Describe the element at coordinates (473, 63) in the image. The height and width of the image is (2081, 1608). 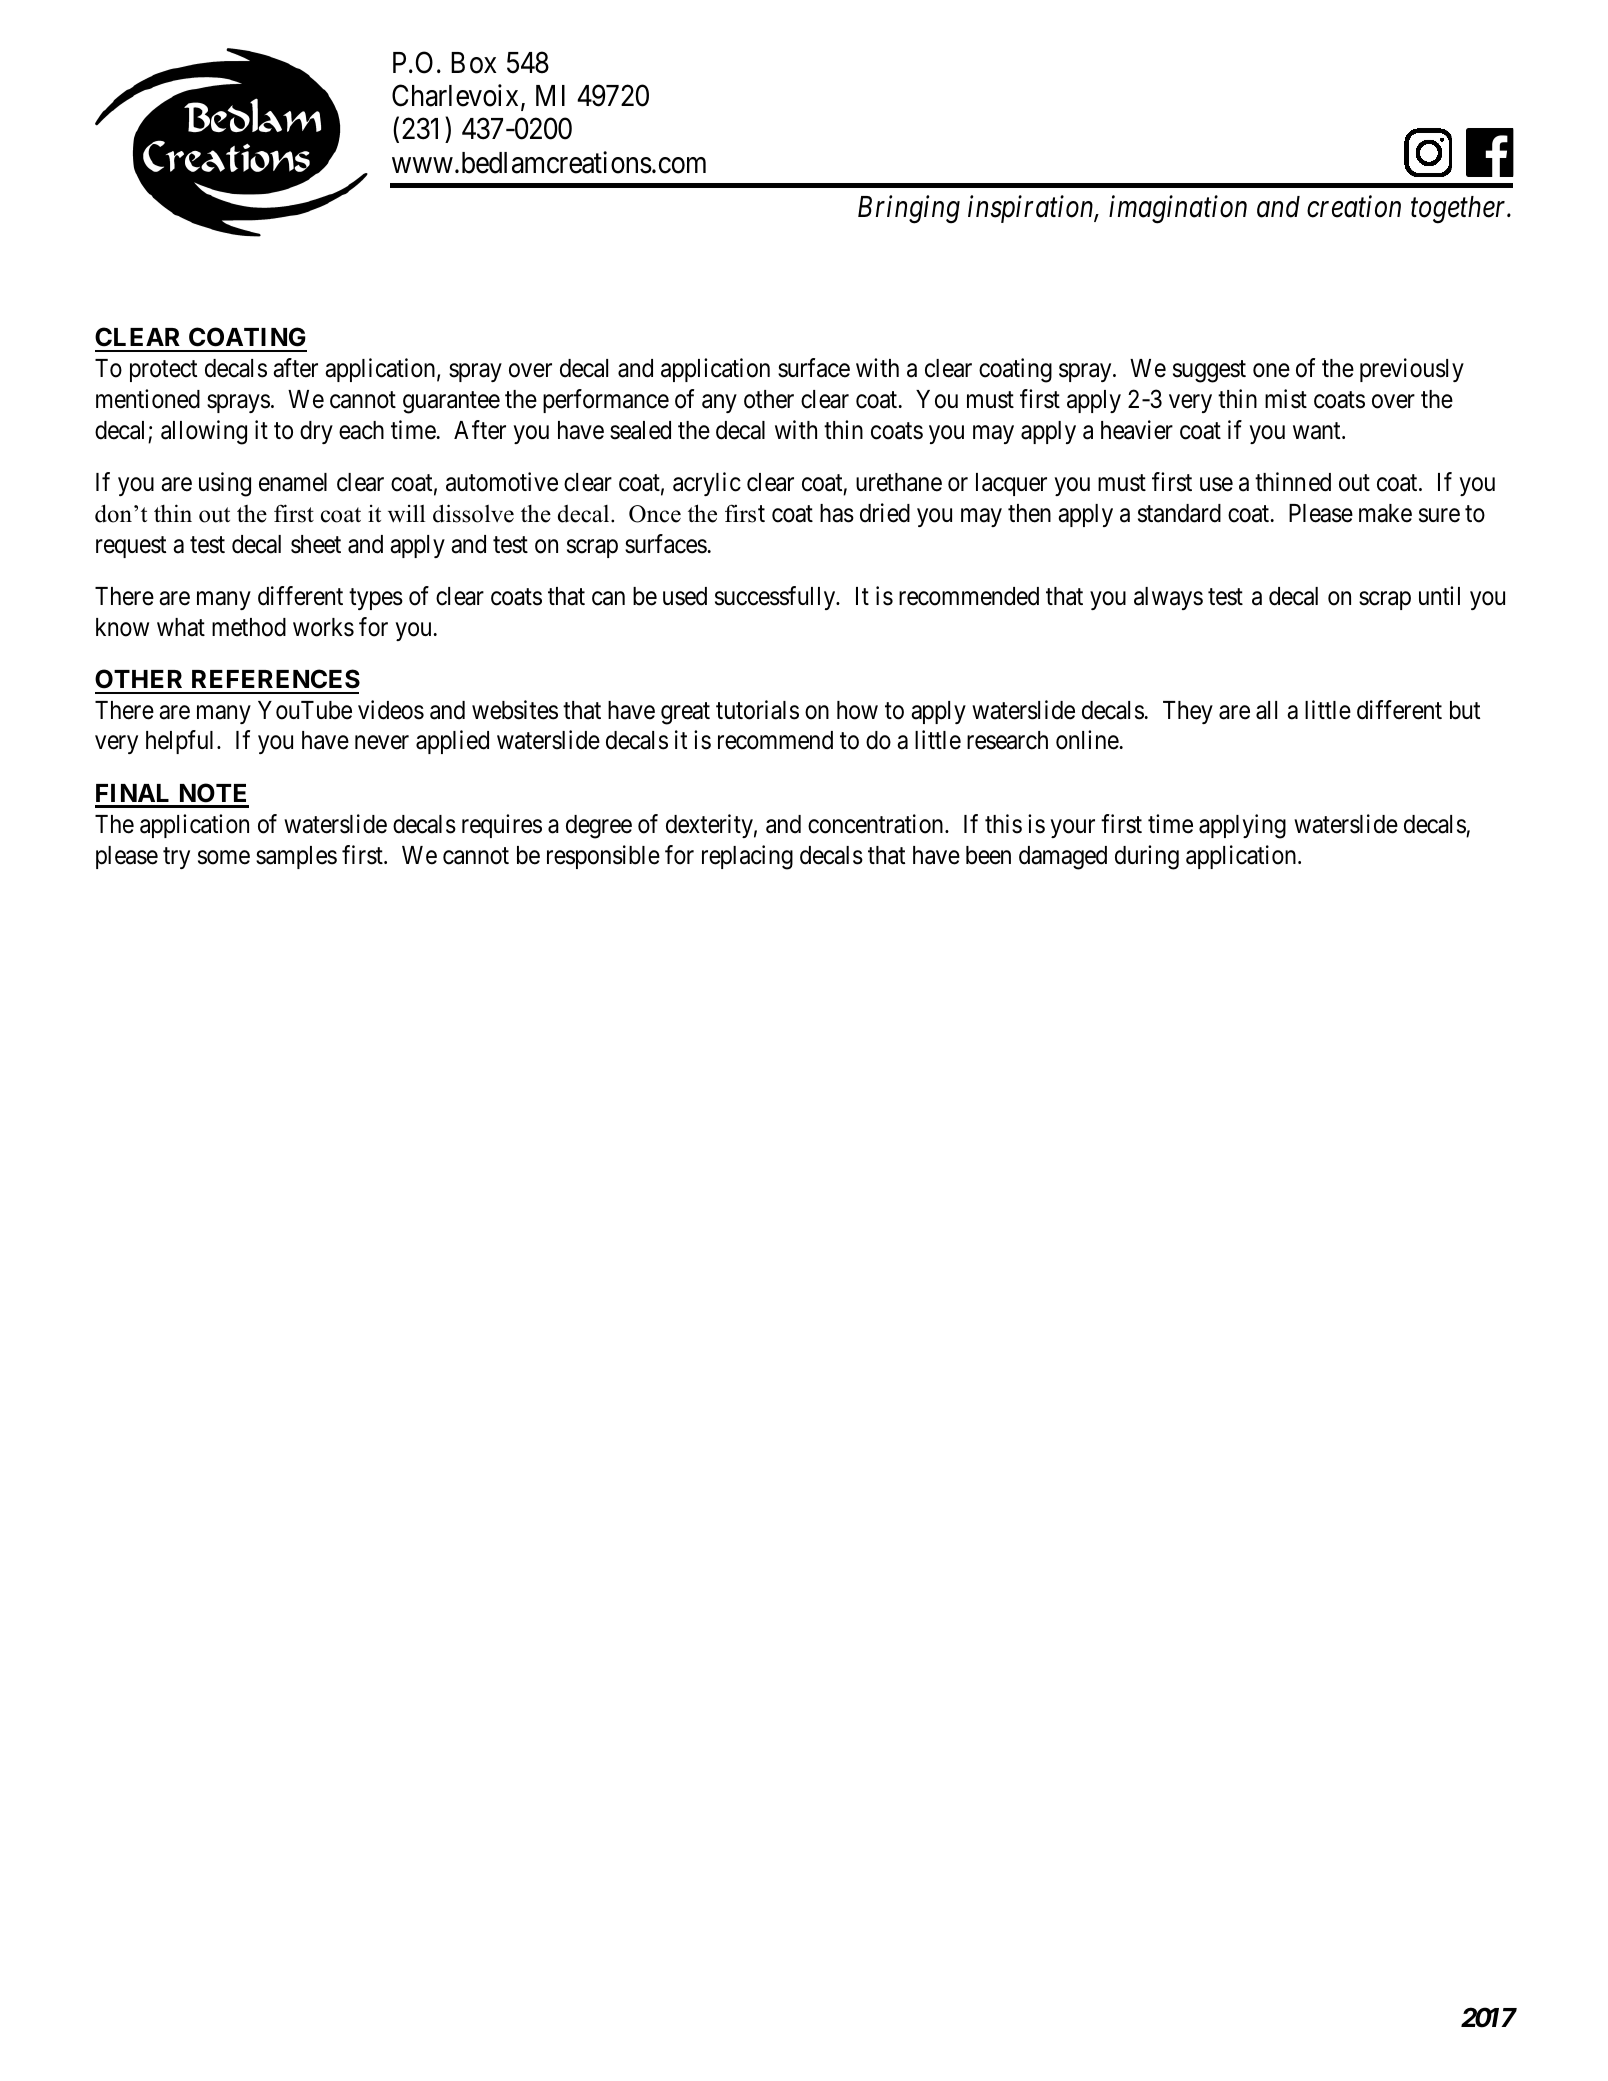
I see `Box` at that location.
